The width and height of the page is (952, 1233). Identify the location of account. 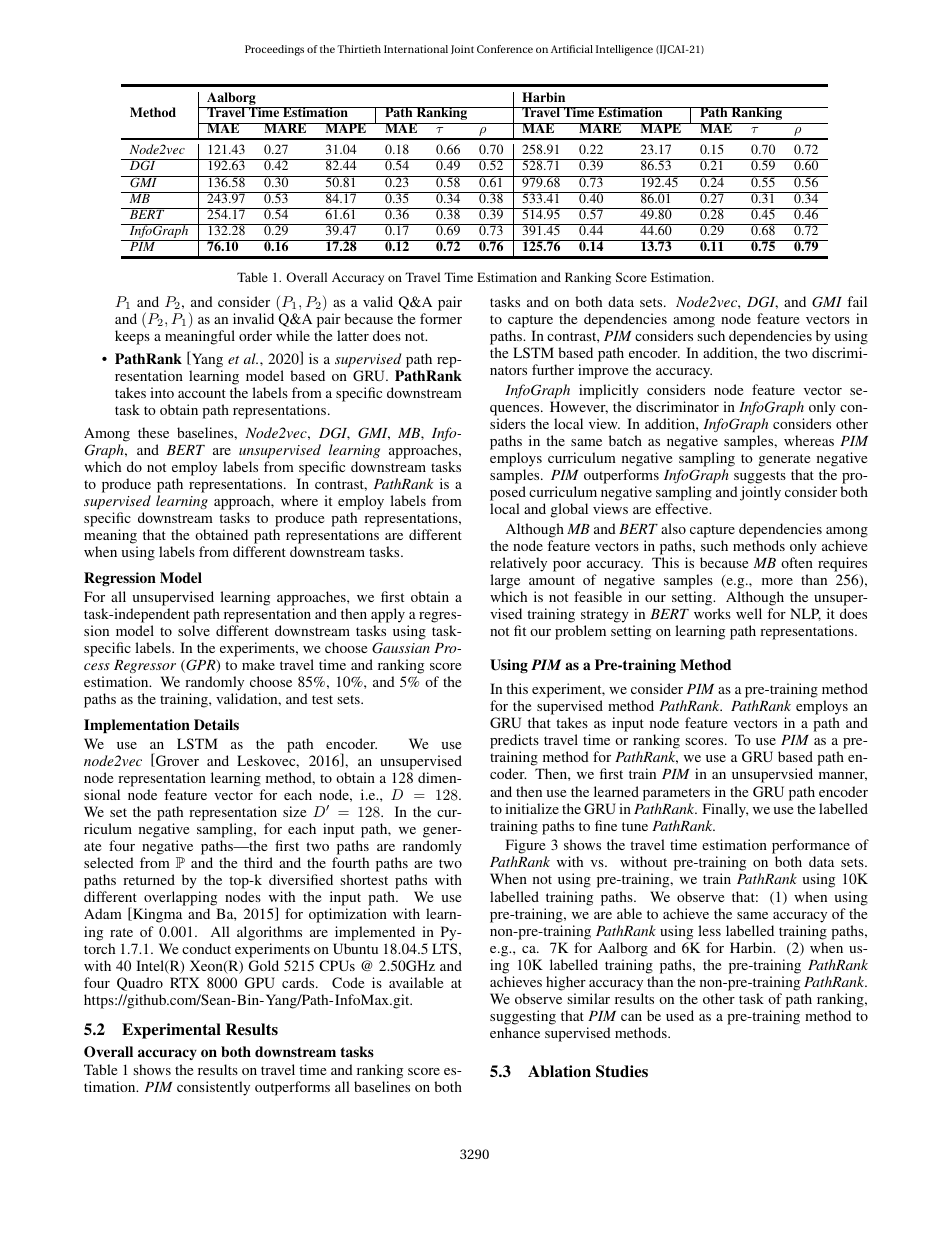
(202, 393).
